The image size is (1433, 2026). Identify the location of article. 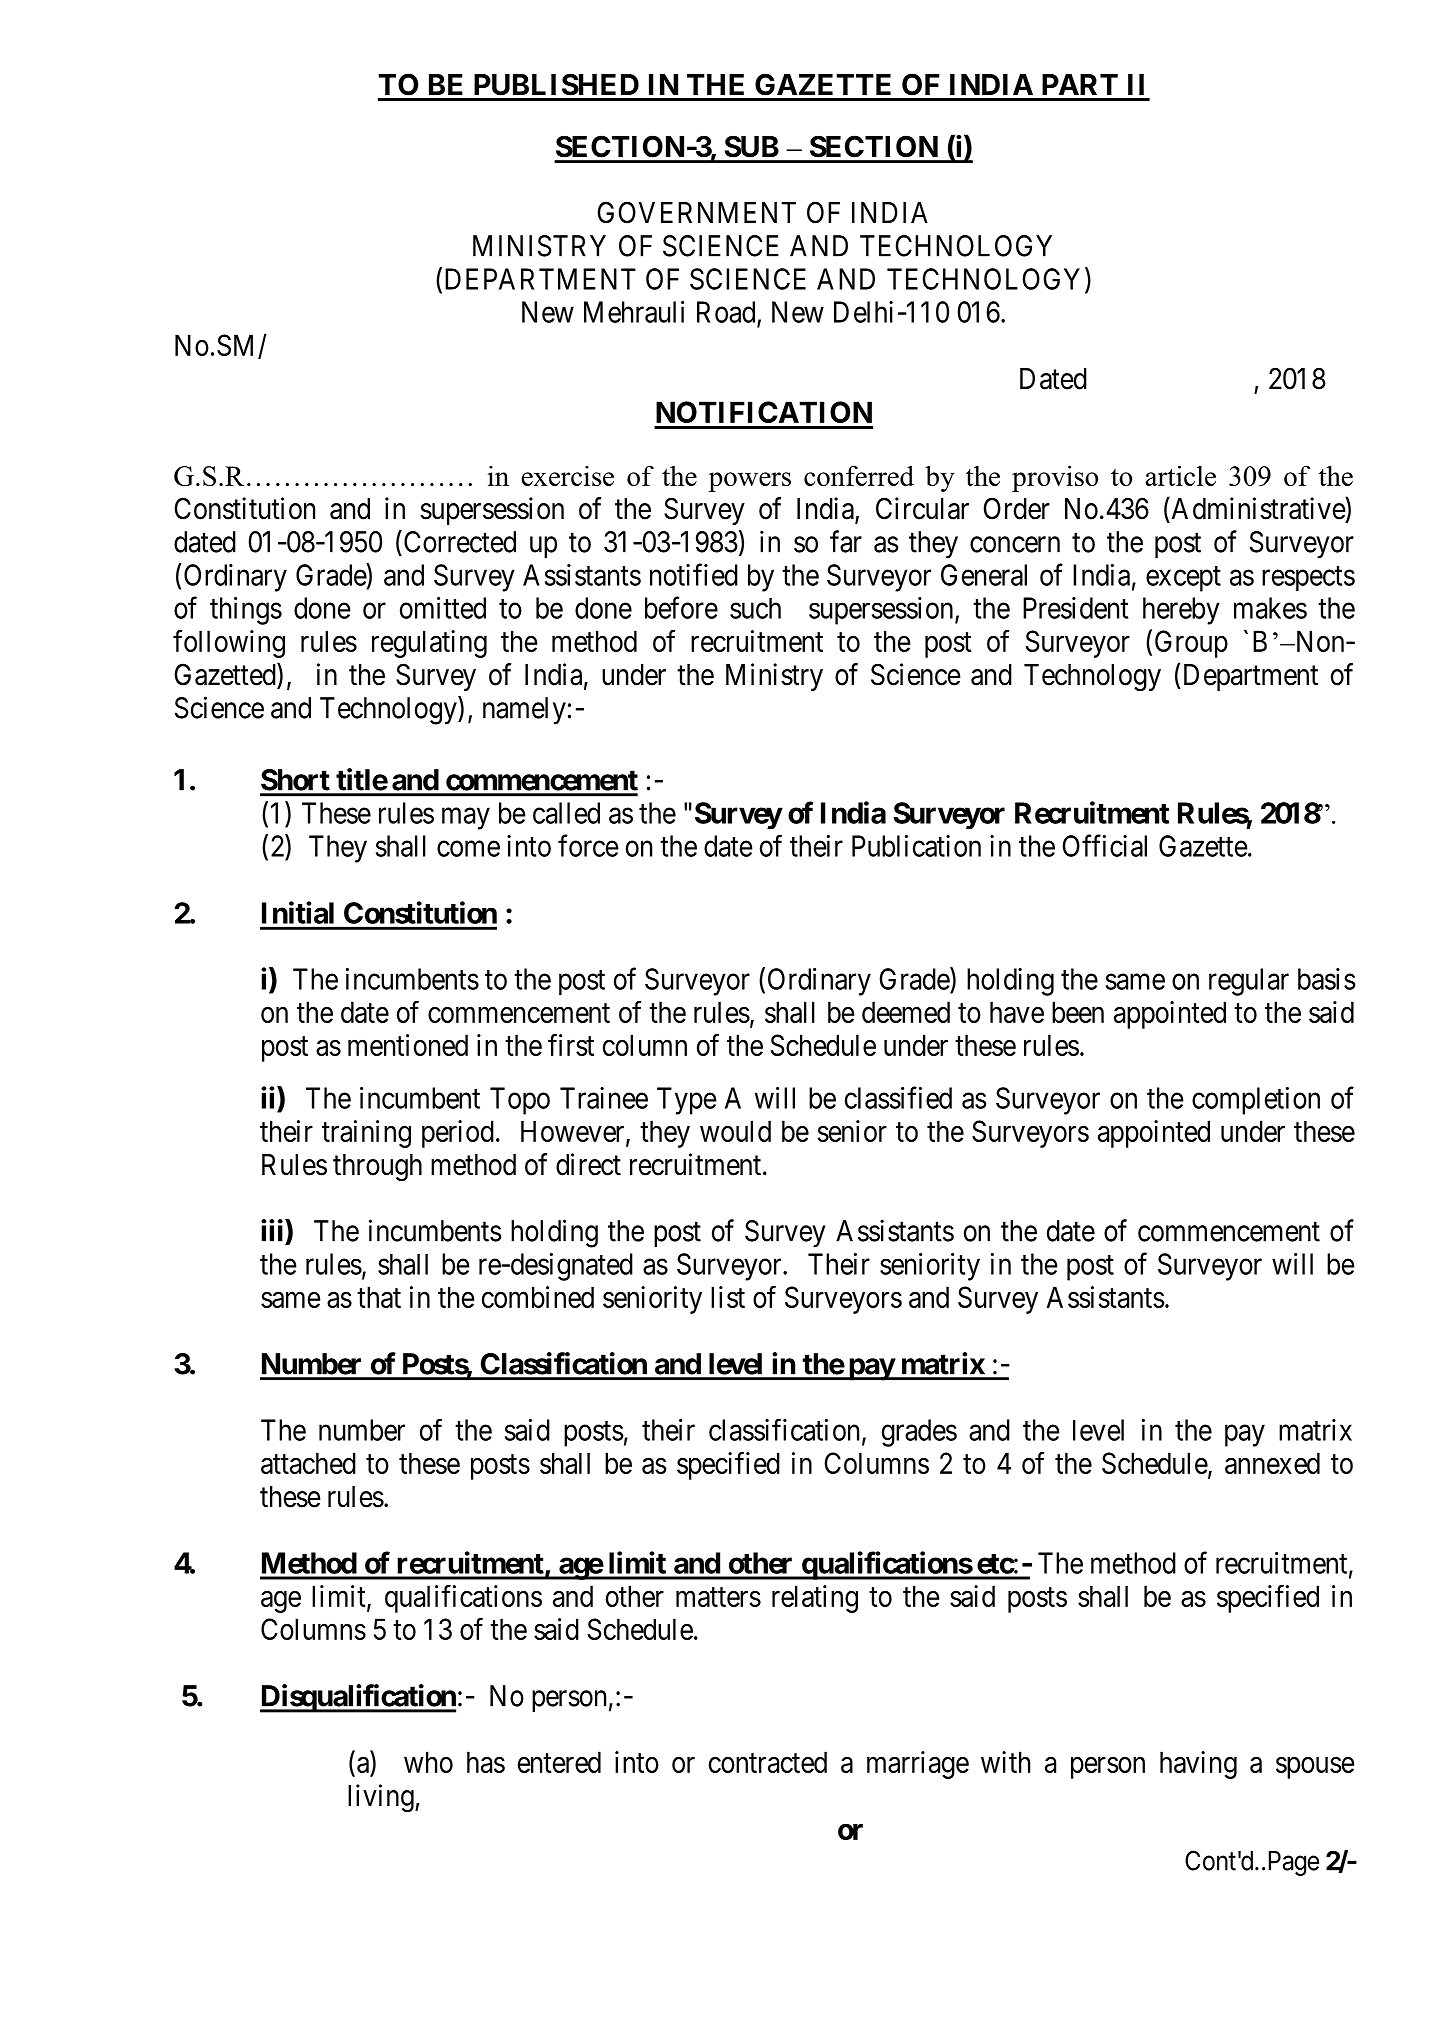
(1181, 475).
